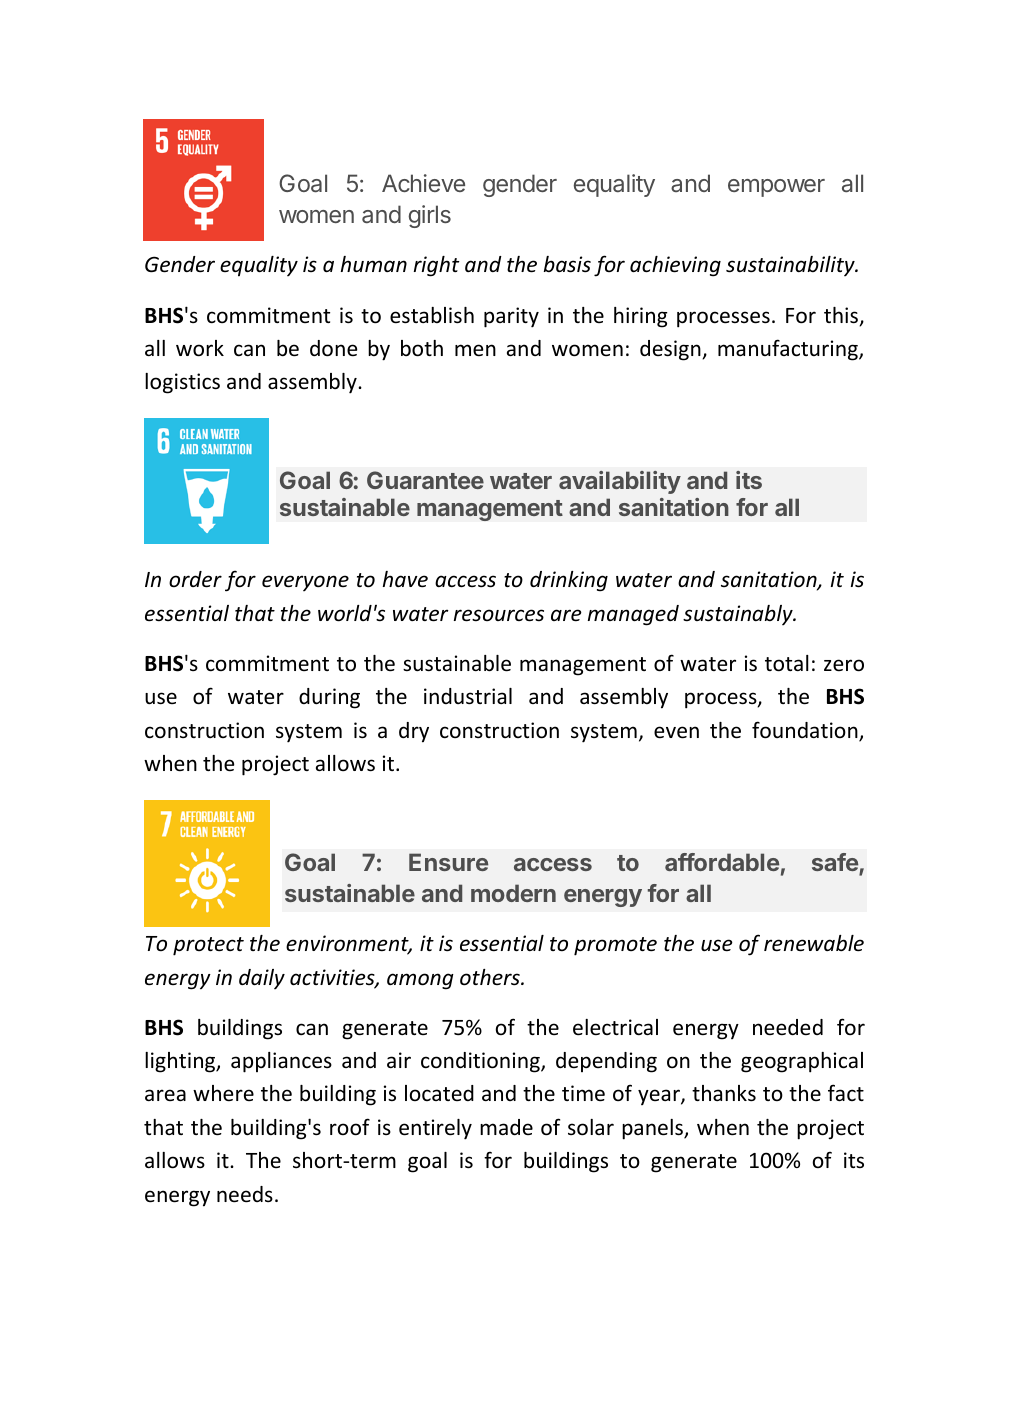 This image has width=1009, height=1427. What do you see at coordinates (787, 663) in the image?
I see `total` at bounding box center [787, 663].
